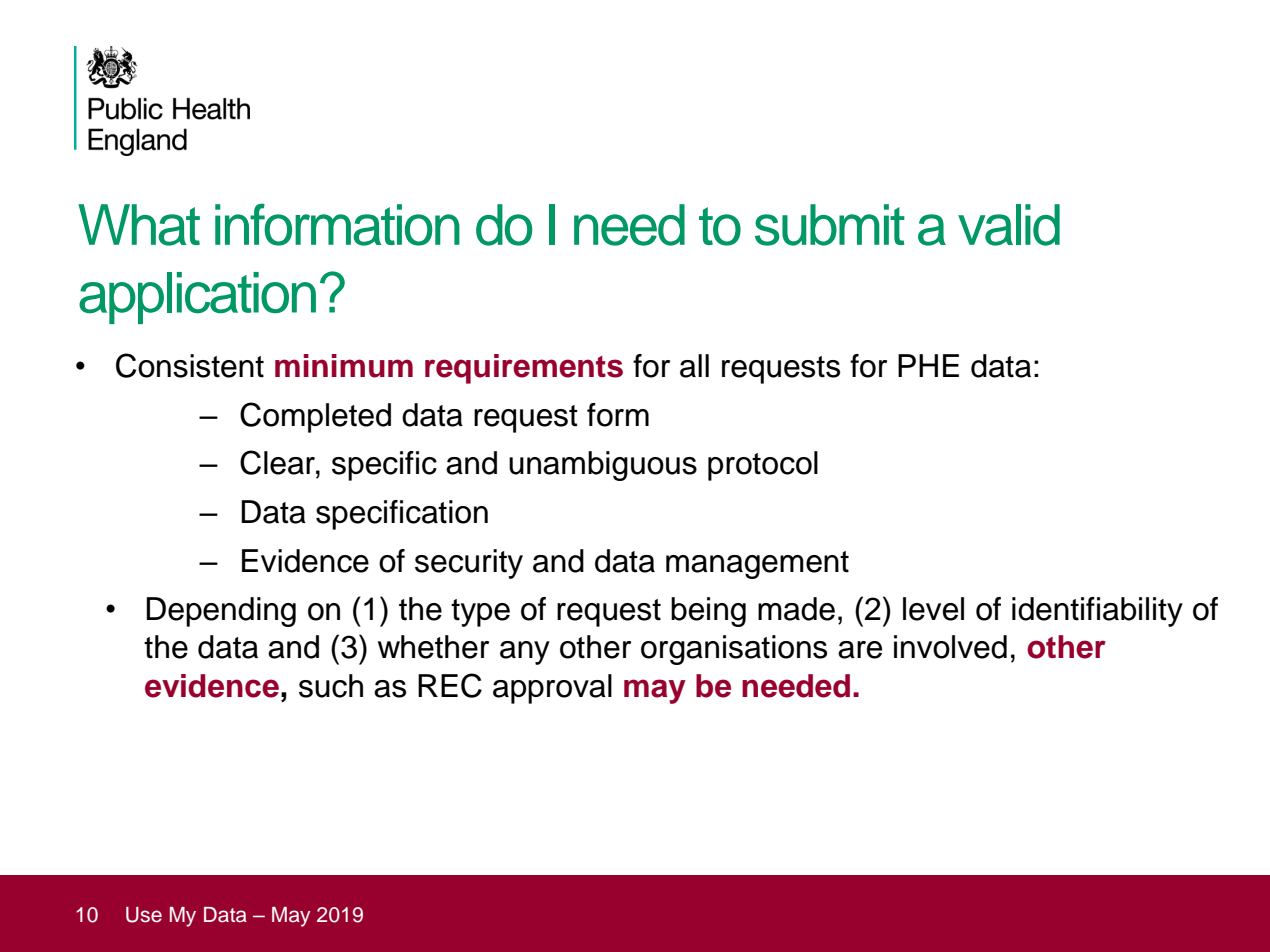 The height and width of the page is (952, 1270). What do you see at coordinates (144, 915) in the page?
I see `Use` at bounding box center [144, 915].
